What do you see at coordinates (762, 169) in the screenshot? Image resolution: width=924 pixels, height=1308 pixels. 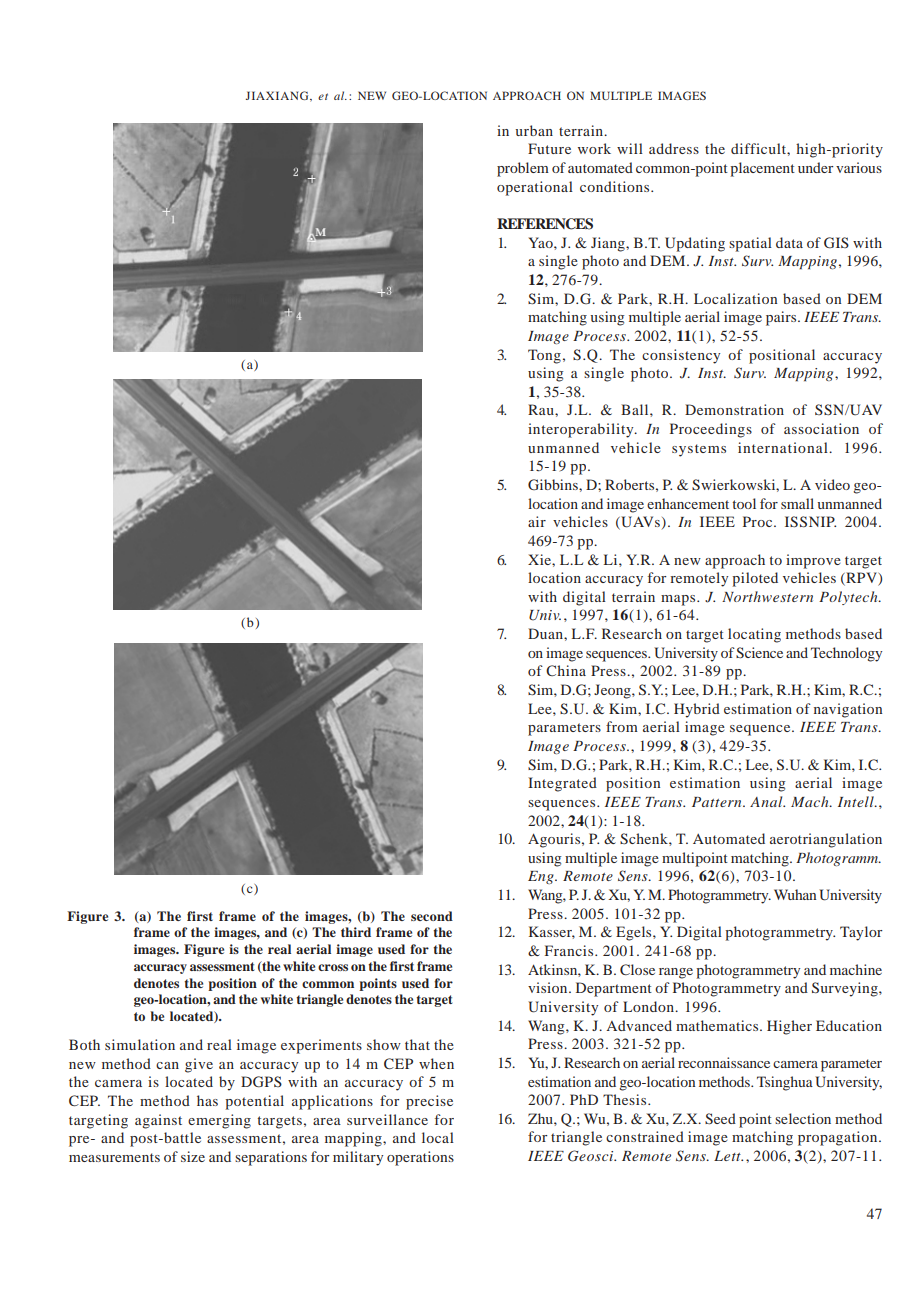 I see `placement` at bounding box center [762, 169].
